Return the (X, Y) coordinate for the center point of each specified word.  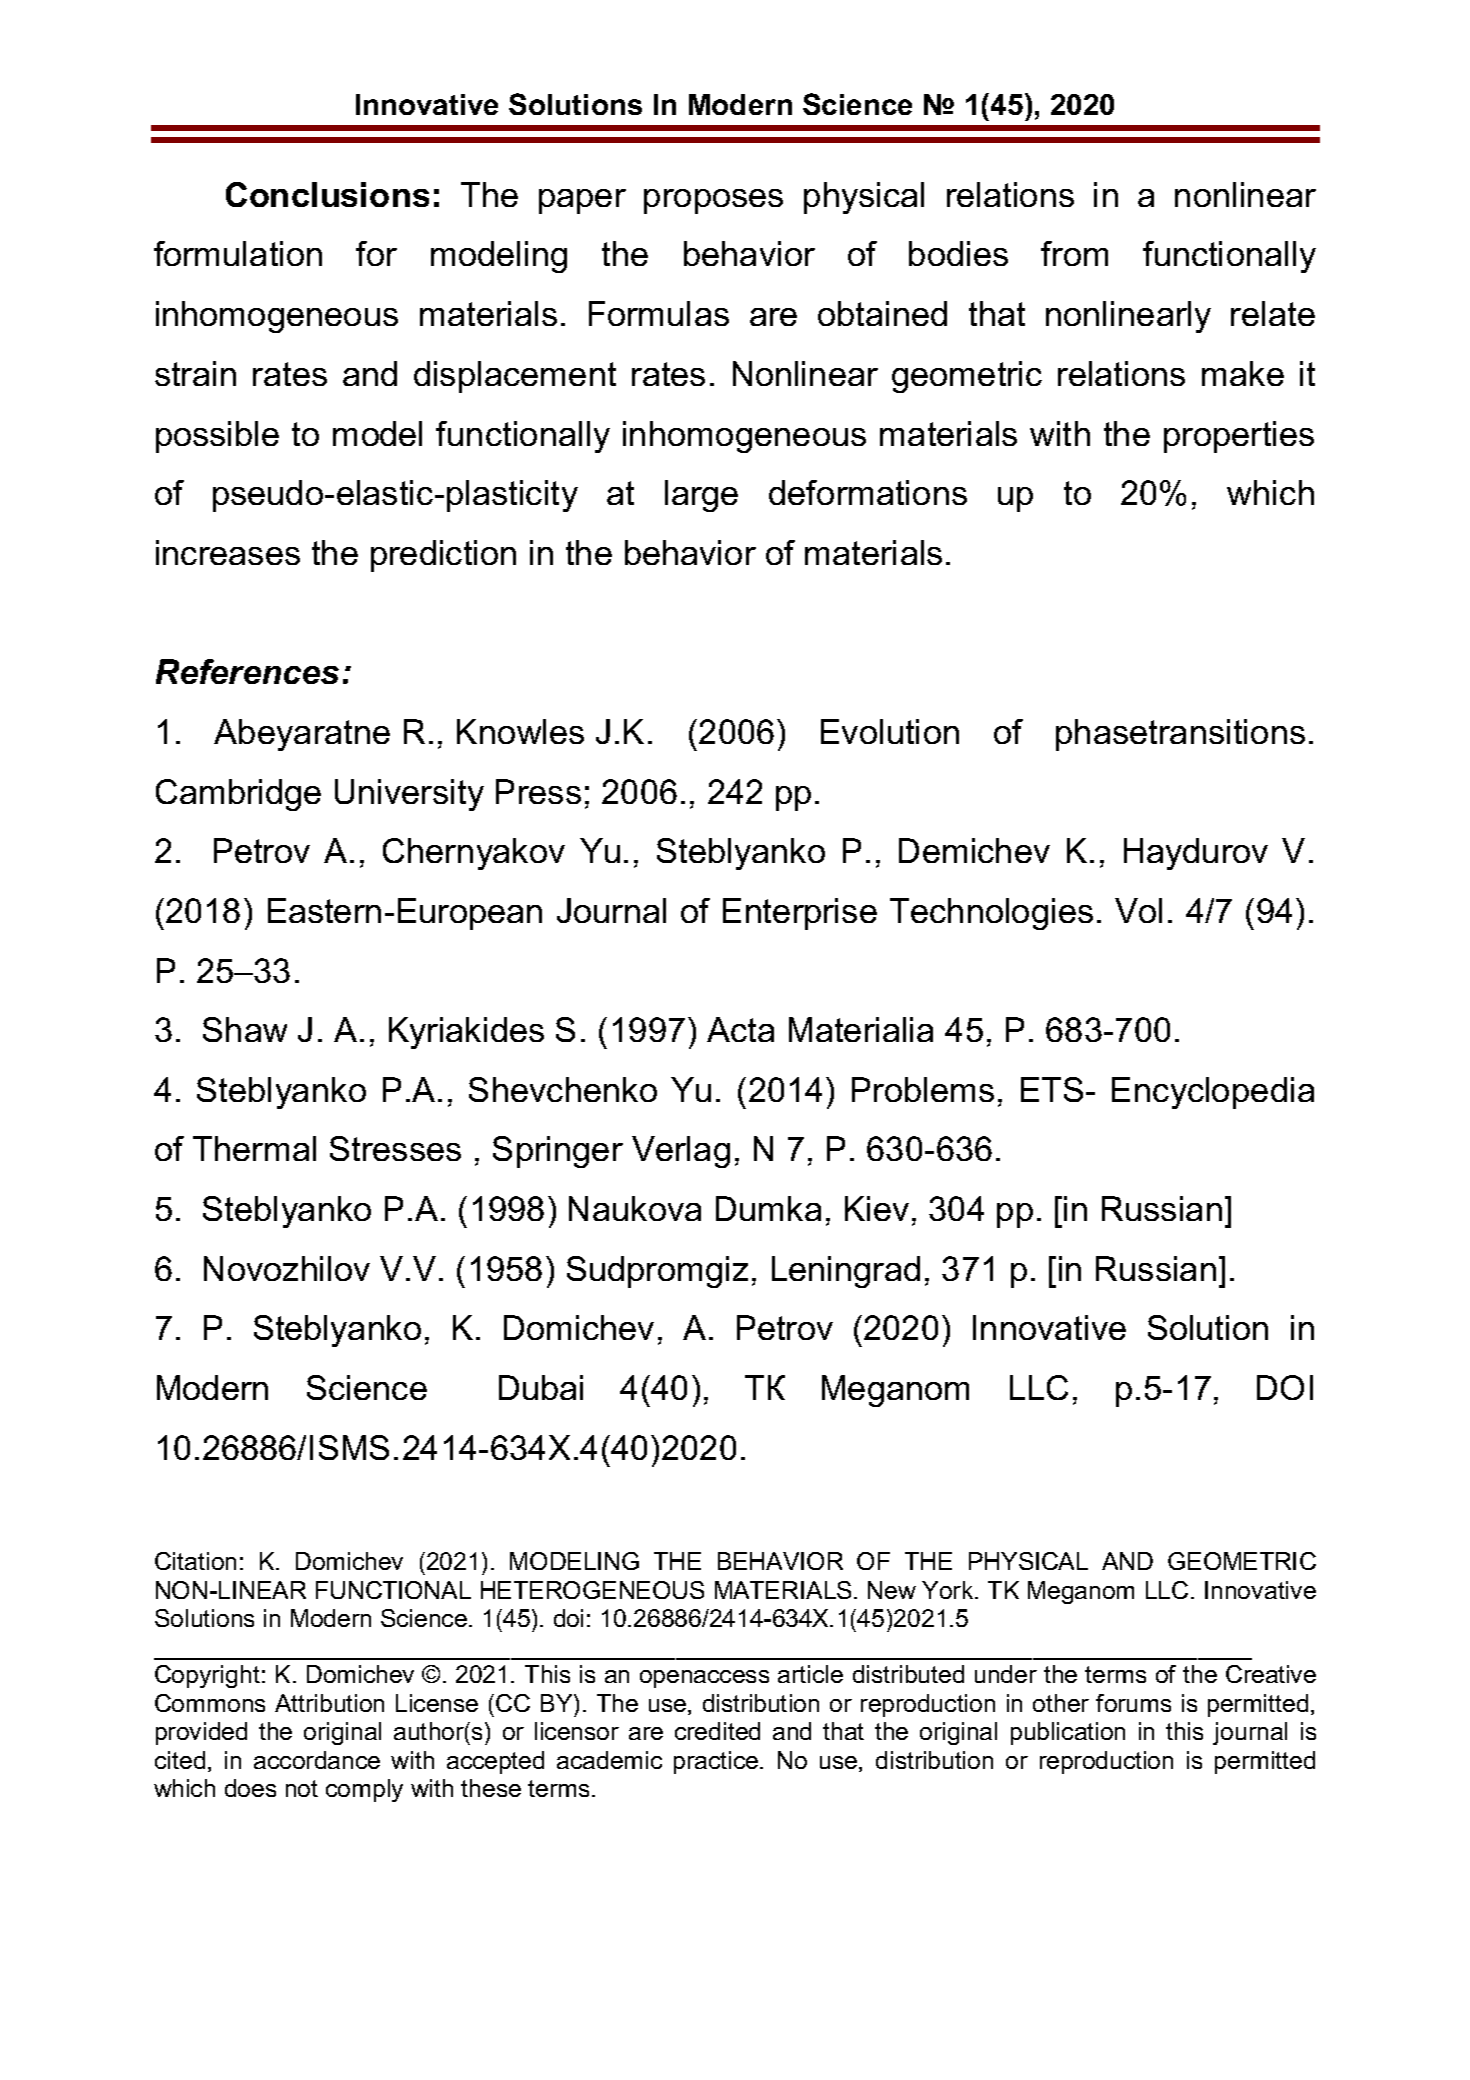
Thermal (254, 1148)
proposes (713, 201)
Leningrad (846, 1272)
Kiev (877, 1208)
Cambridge (238, 795)
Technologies (991, 914)
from (1074, 253)
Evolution (890, 731)
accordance (317, 1760)
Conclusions (327, 194)
